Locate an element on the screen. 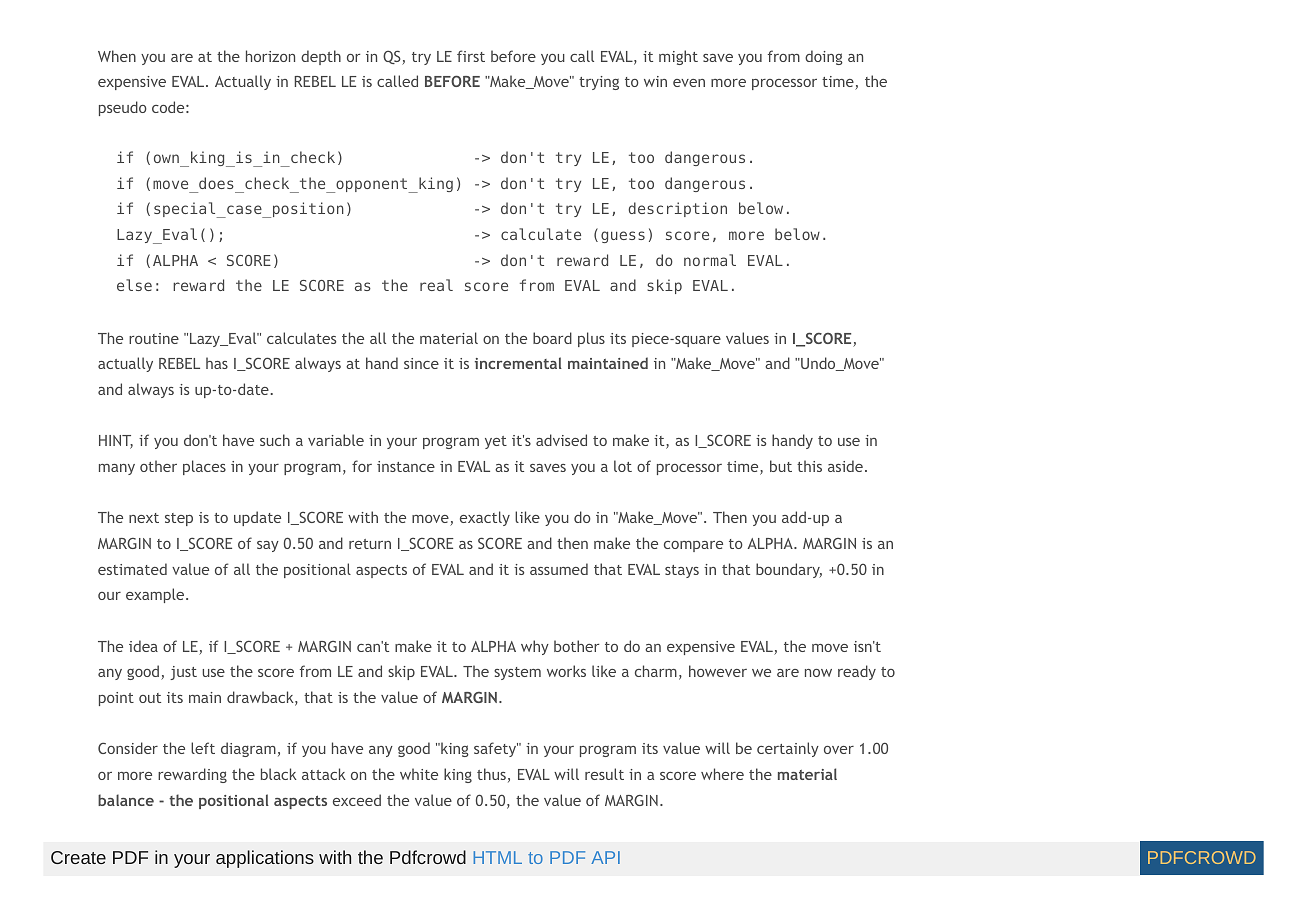 Image resolution: width=1307 pixels, height=924 pixels. HTML is located at coordinates (497, 857).
